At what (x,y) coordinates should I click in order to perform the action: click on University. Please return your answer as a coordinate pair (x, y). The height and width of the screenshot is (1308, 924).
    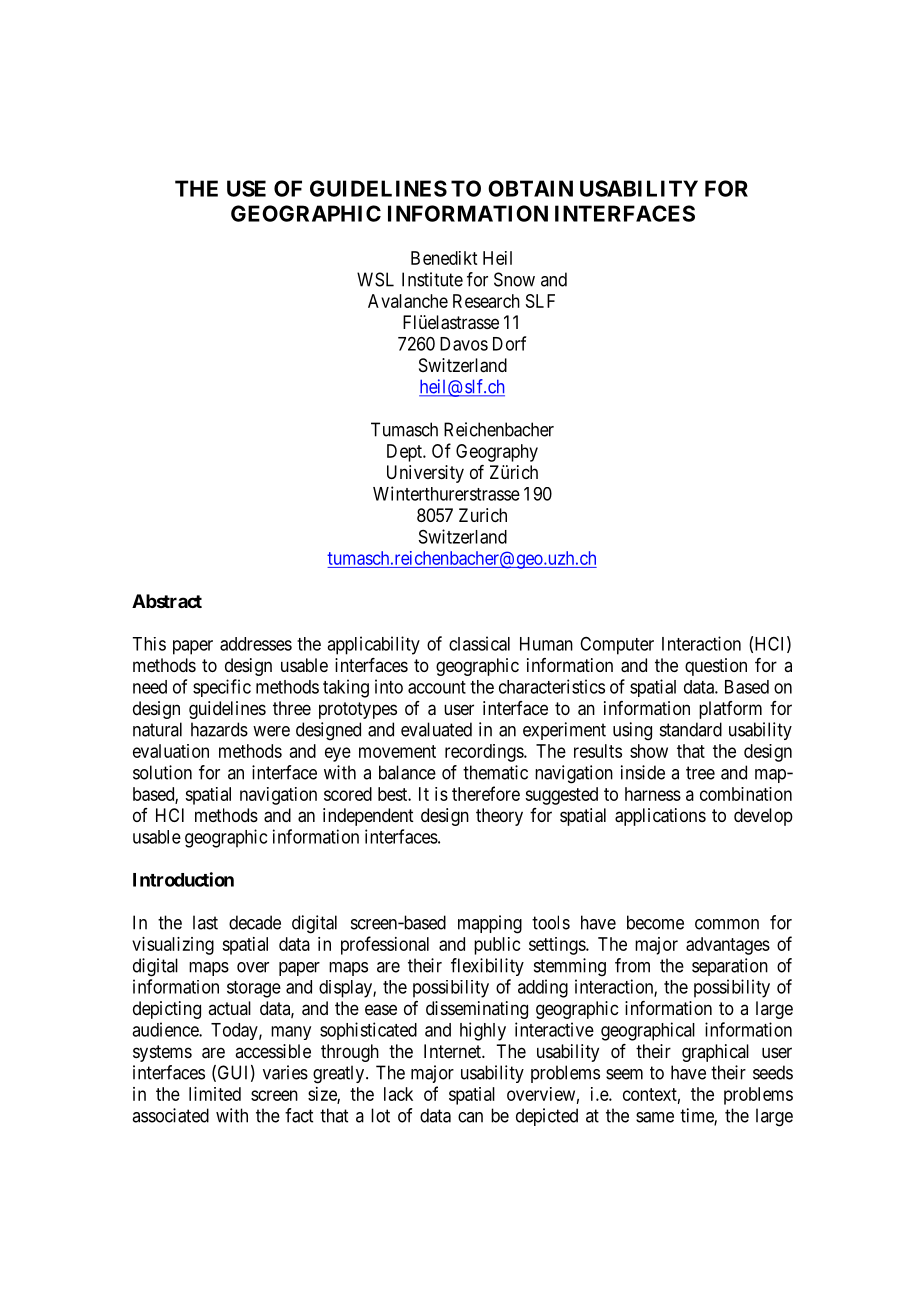
    Looking at the image, I should click on (425, 474).
